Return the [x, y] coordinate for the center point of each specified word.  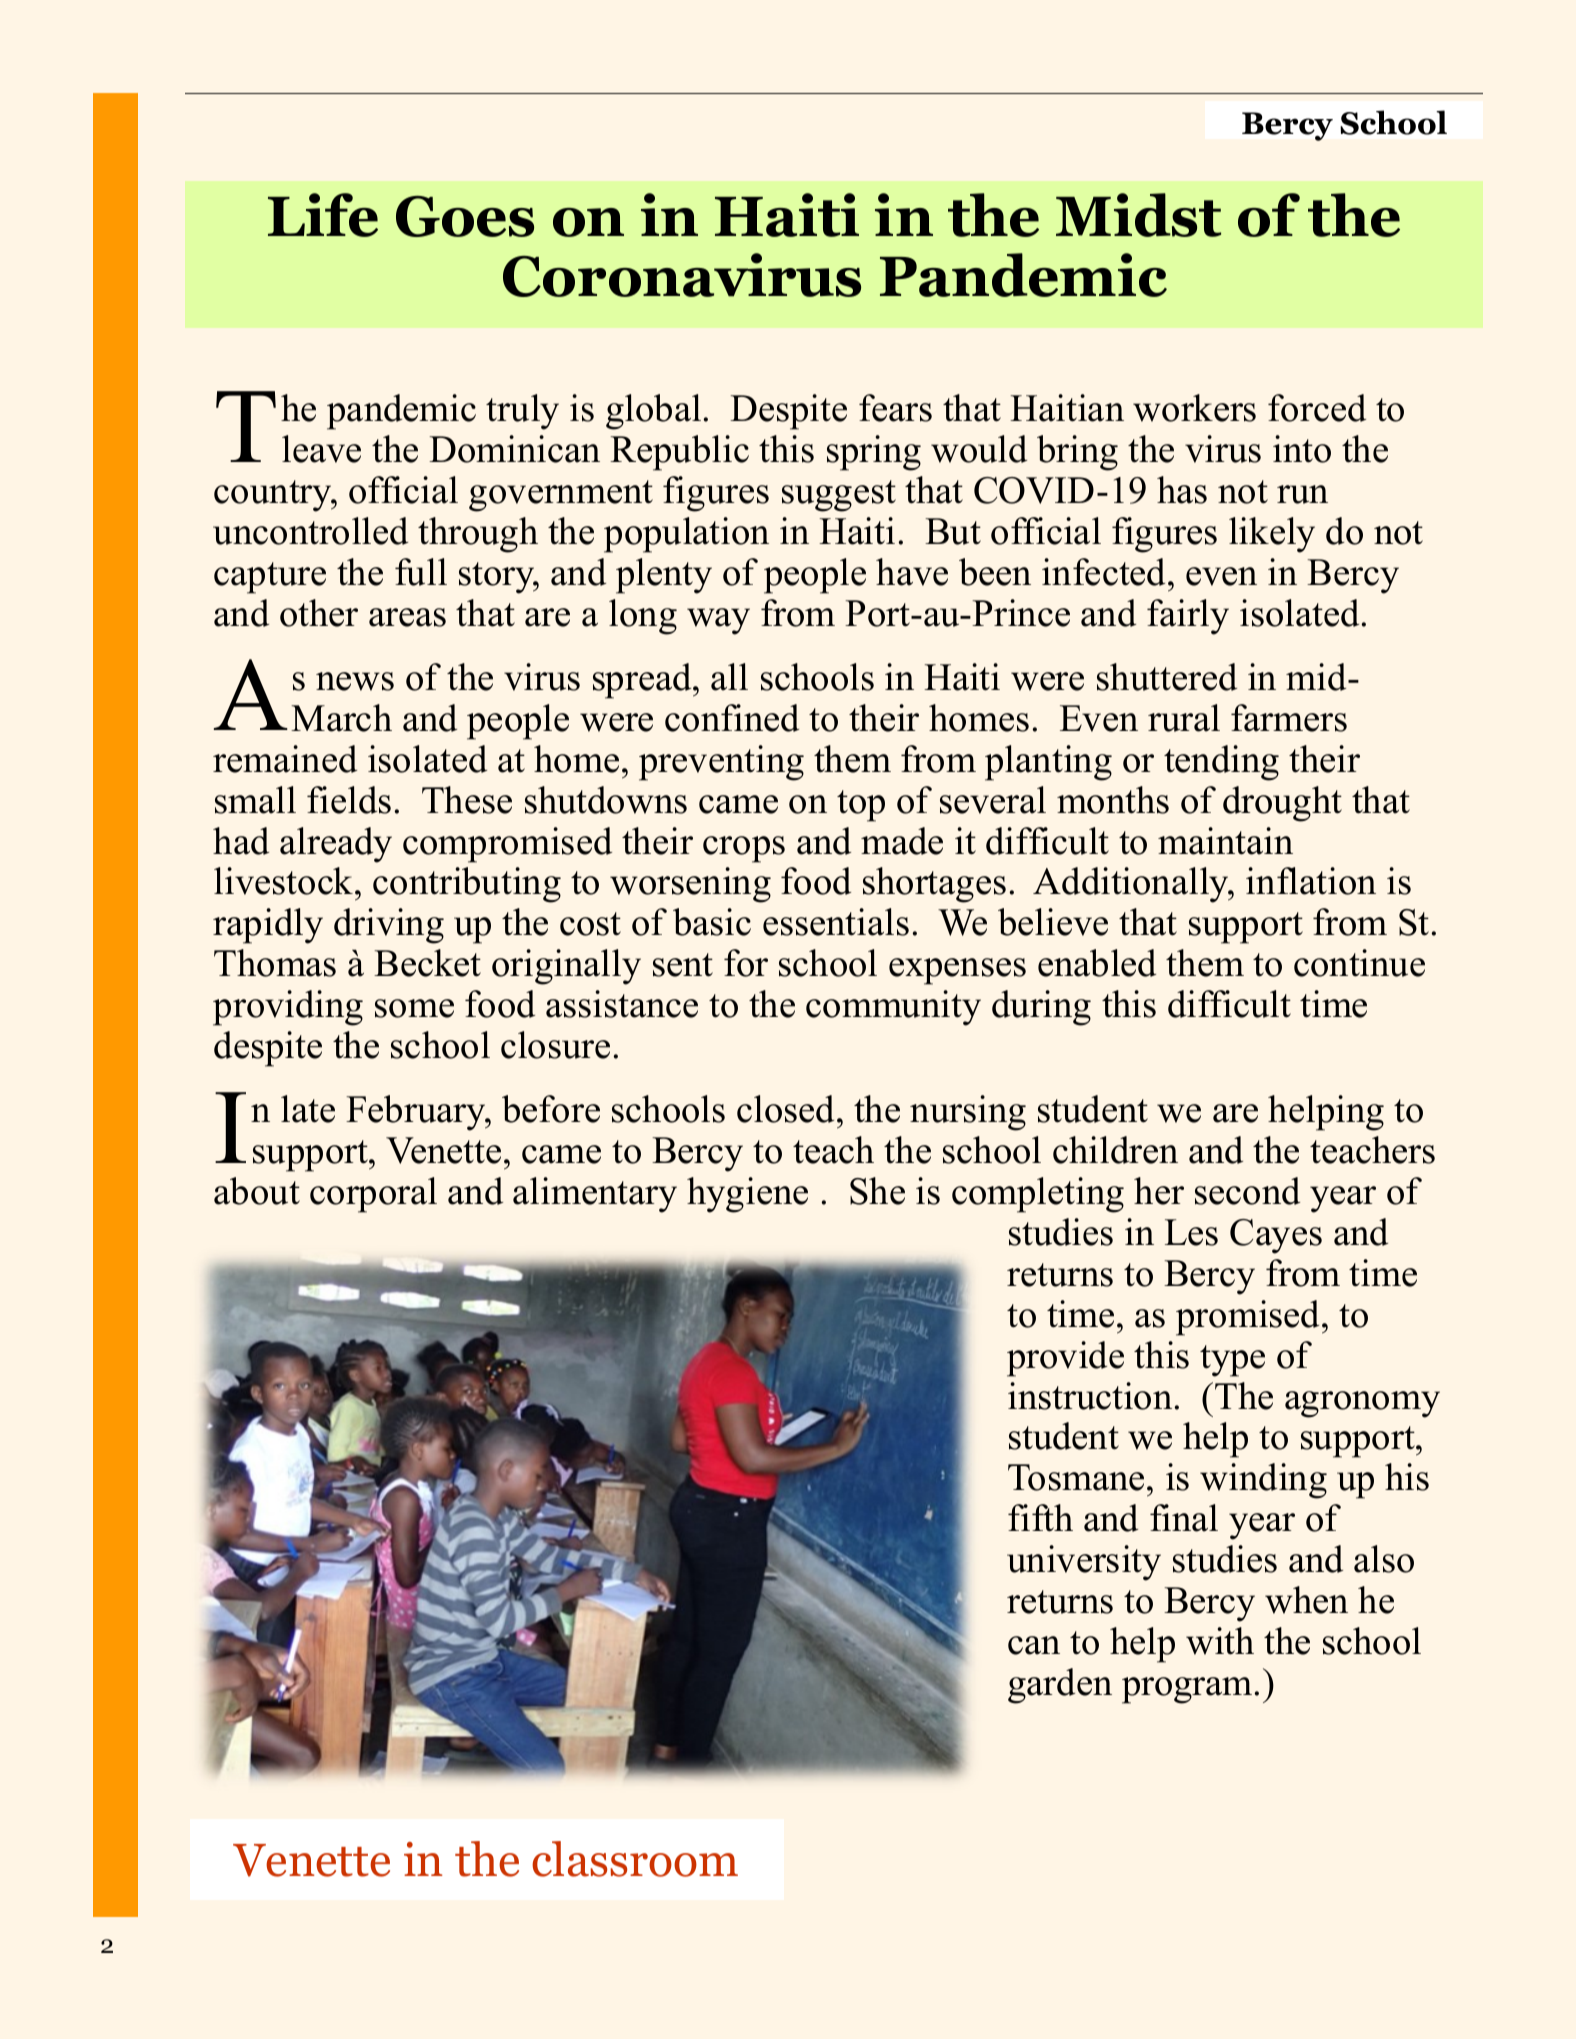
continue [1359, 963]
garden [1060, 1686]
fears [895, 408]
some [414, 1008]
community [893, 1008]
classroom [635, 1859]
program [1188, 1690]
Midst [1138, 215]
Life [323, 215]
